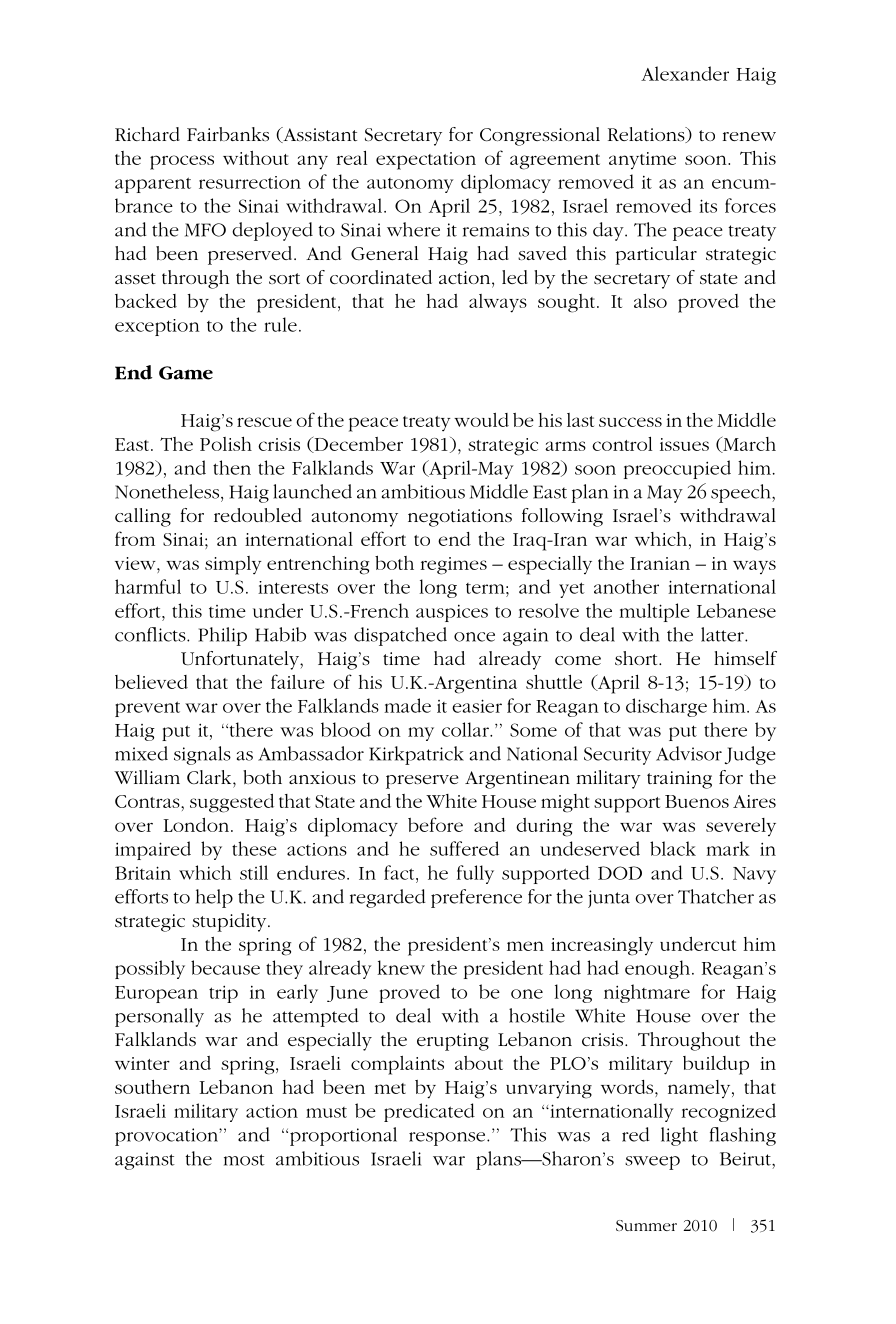 The height and width of the screenshot is (1324, 896). Describe the element at coordinates (685, 73) in the screenshot. I see `Alexander` at that location.
